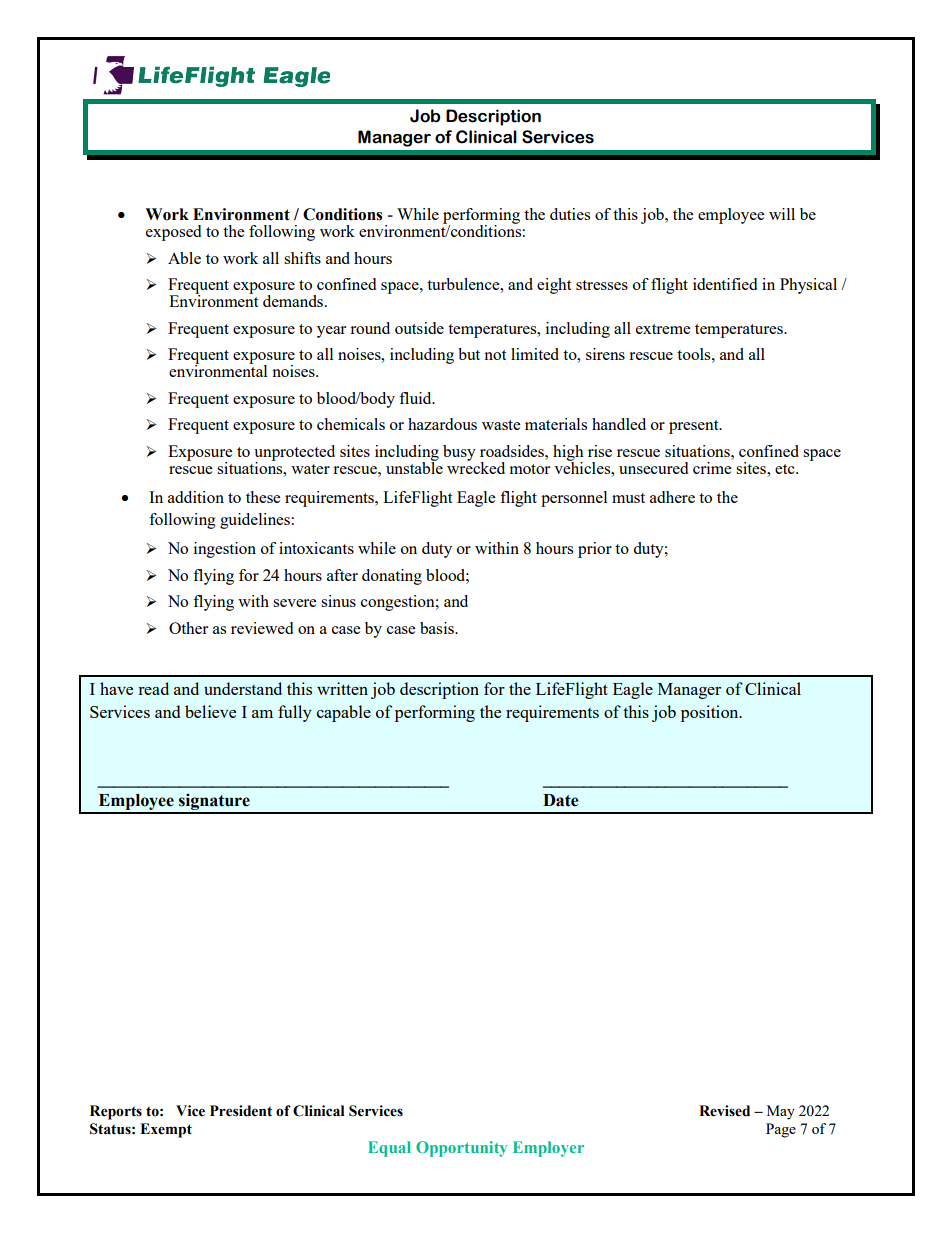 Image resolution: width=952 pixels, height=1233 pixels. I want to click on eight, so click(554, 286).
